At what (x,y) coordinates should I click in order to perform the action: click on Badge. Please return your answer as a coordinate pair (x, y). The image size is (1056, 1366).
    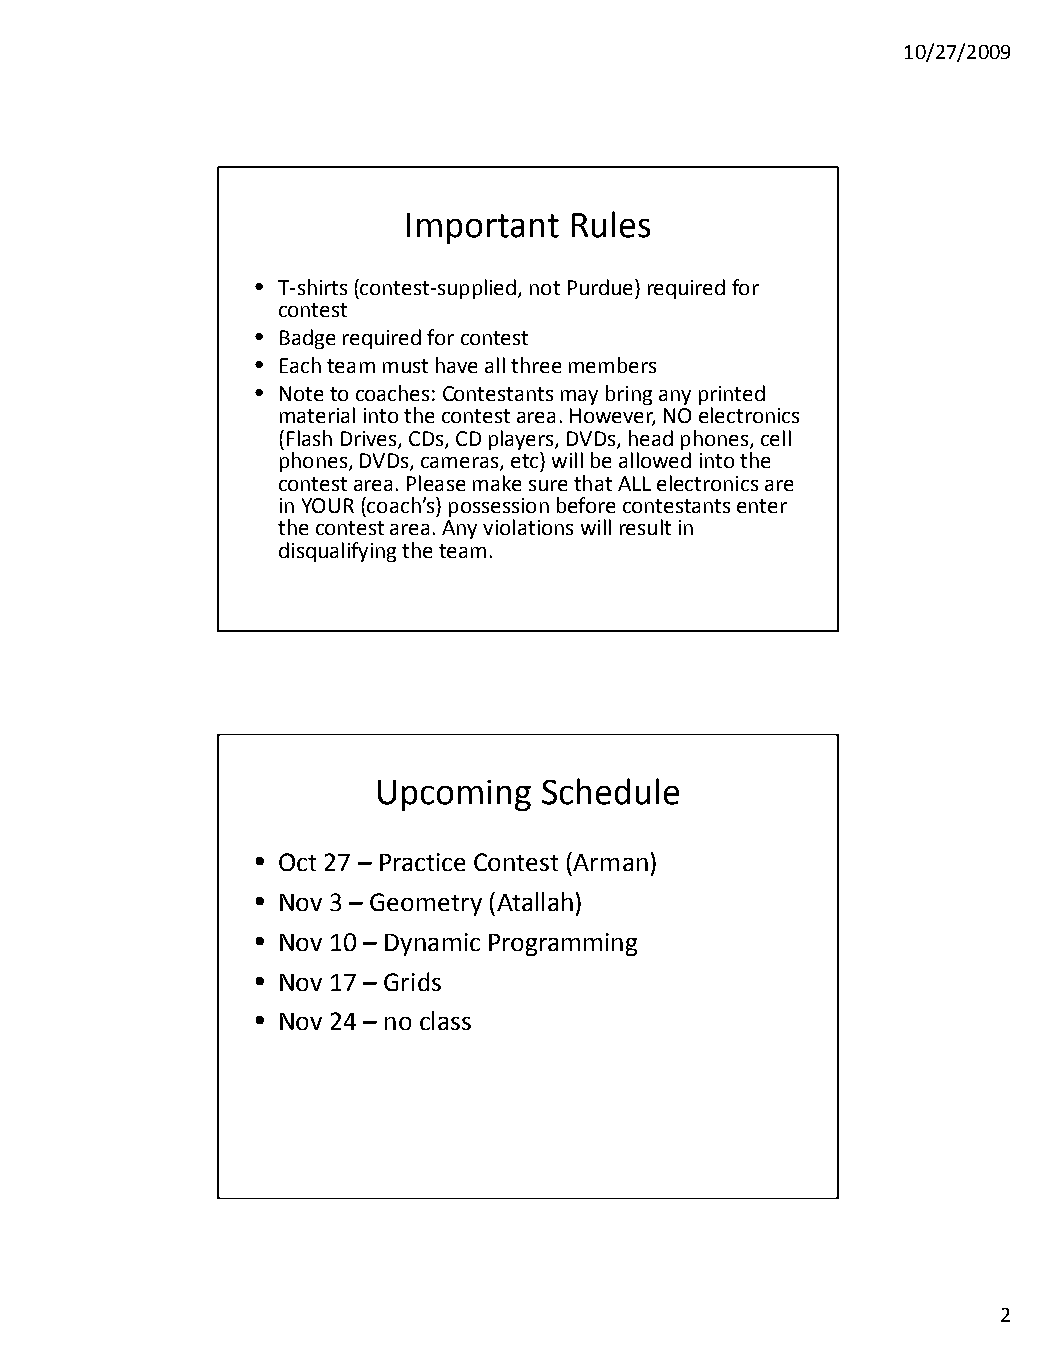
    Looking at the image, I should click on (307, 339).
